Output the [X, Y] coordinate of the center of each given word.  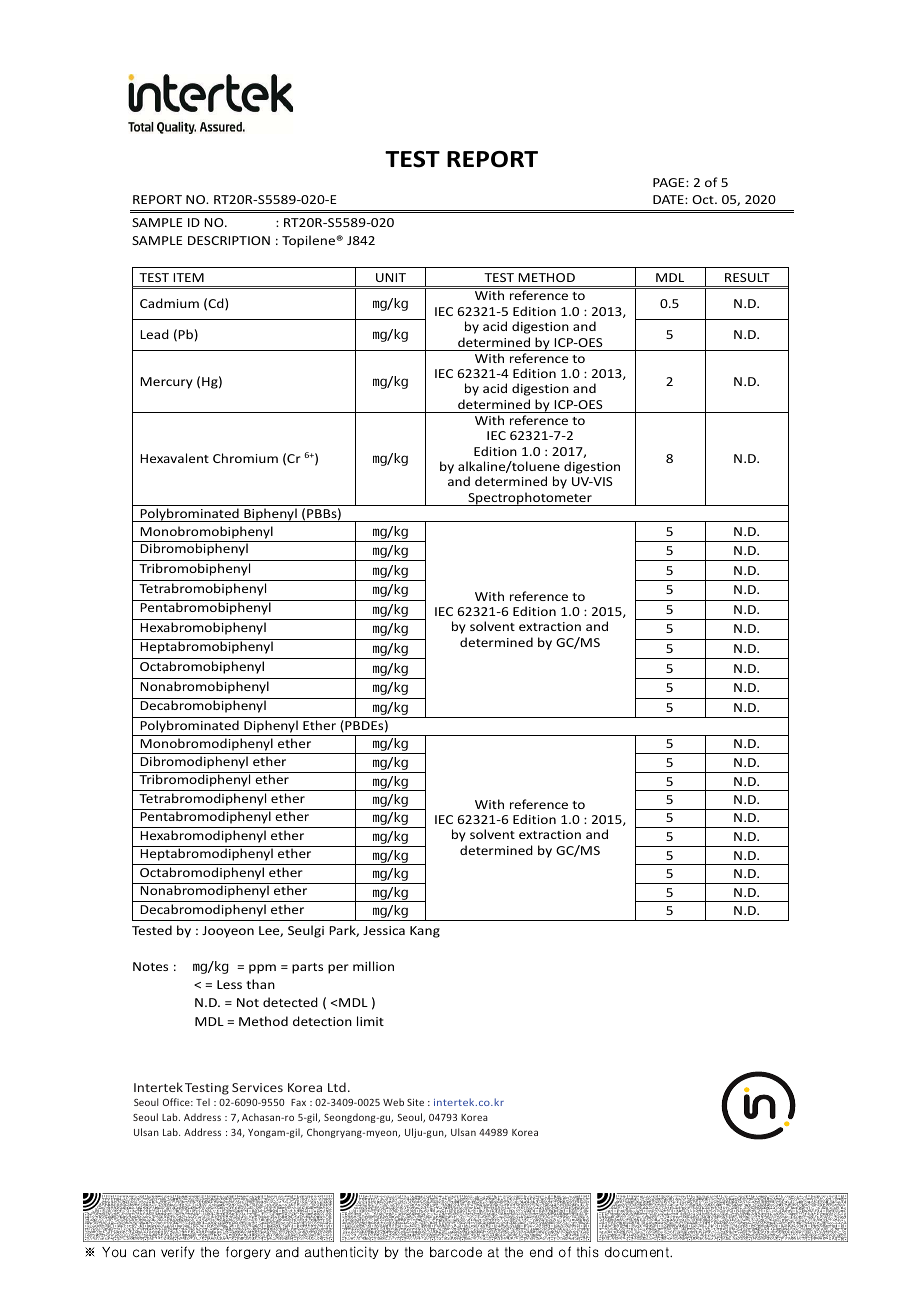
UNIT [391, 277]
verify [178, 1252]
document [638, 1252]
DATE [669, 199]
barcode [456, 1252]
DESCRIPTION [229, 240]
